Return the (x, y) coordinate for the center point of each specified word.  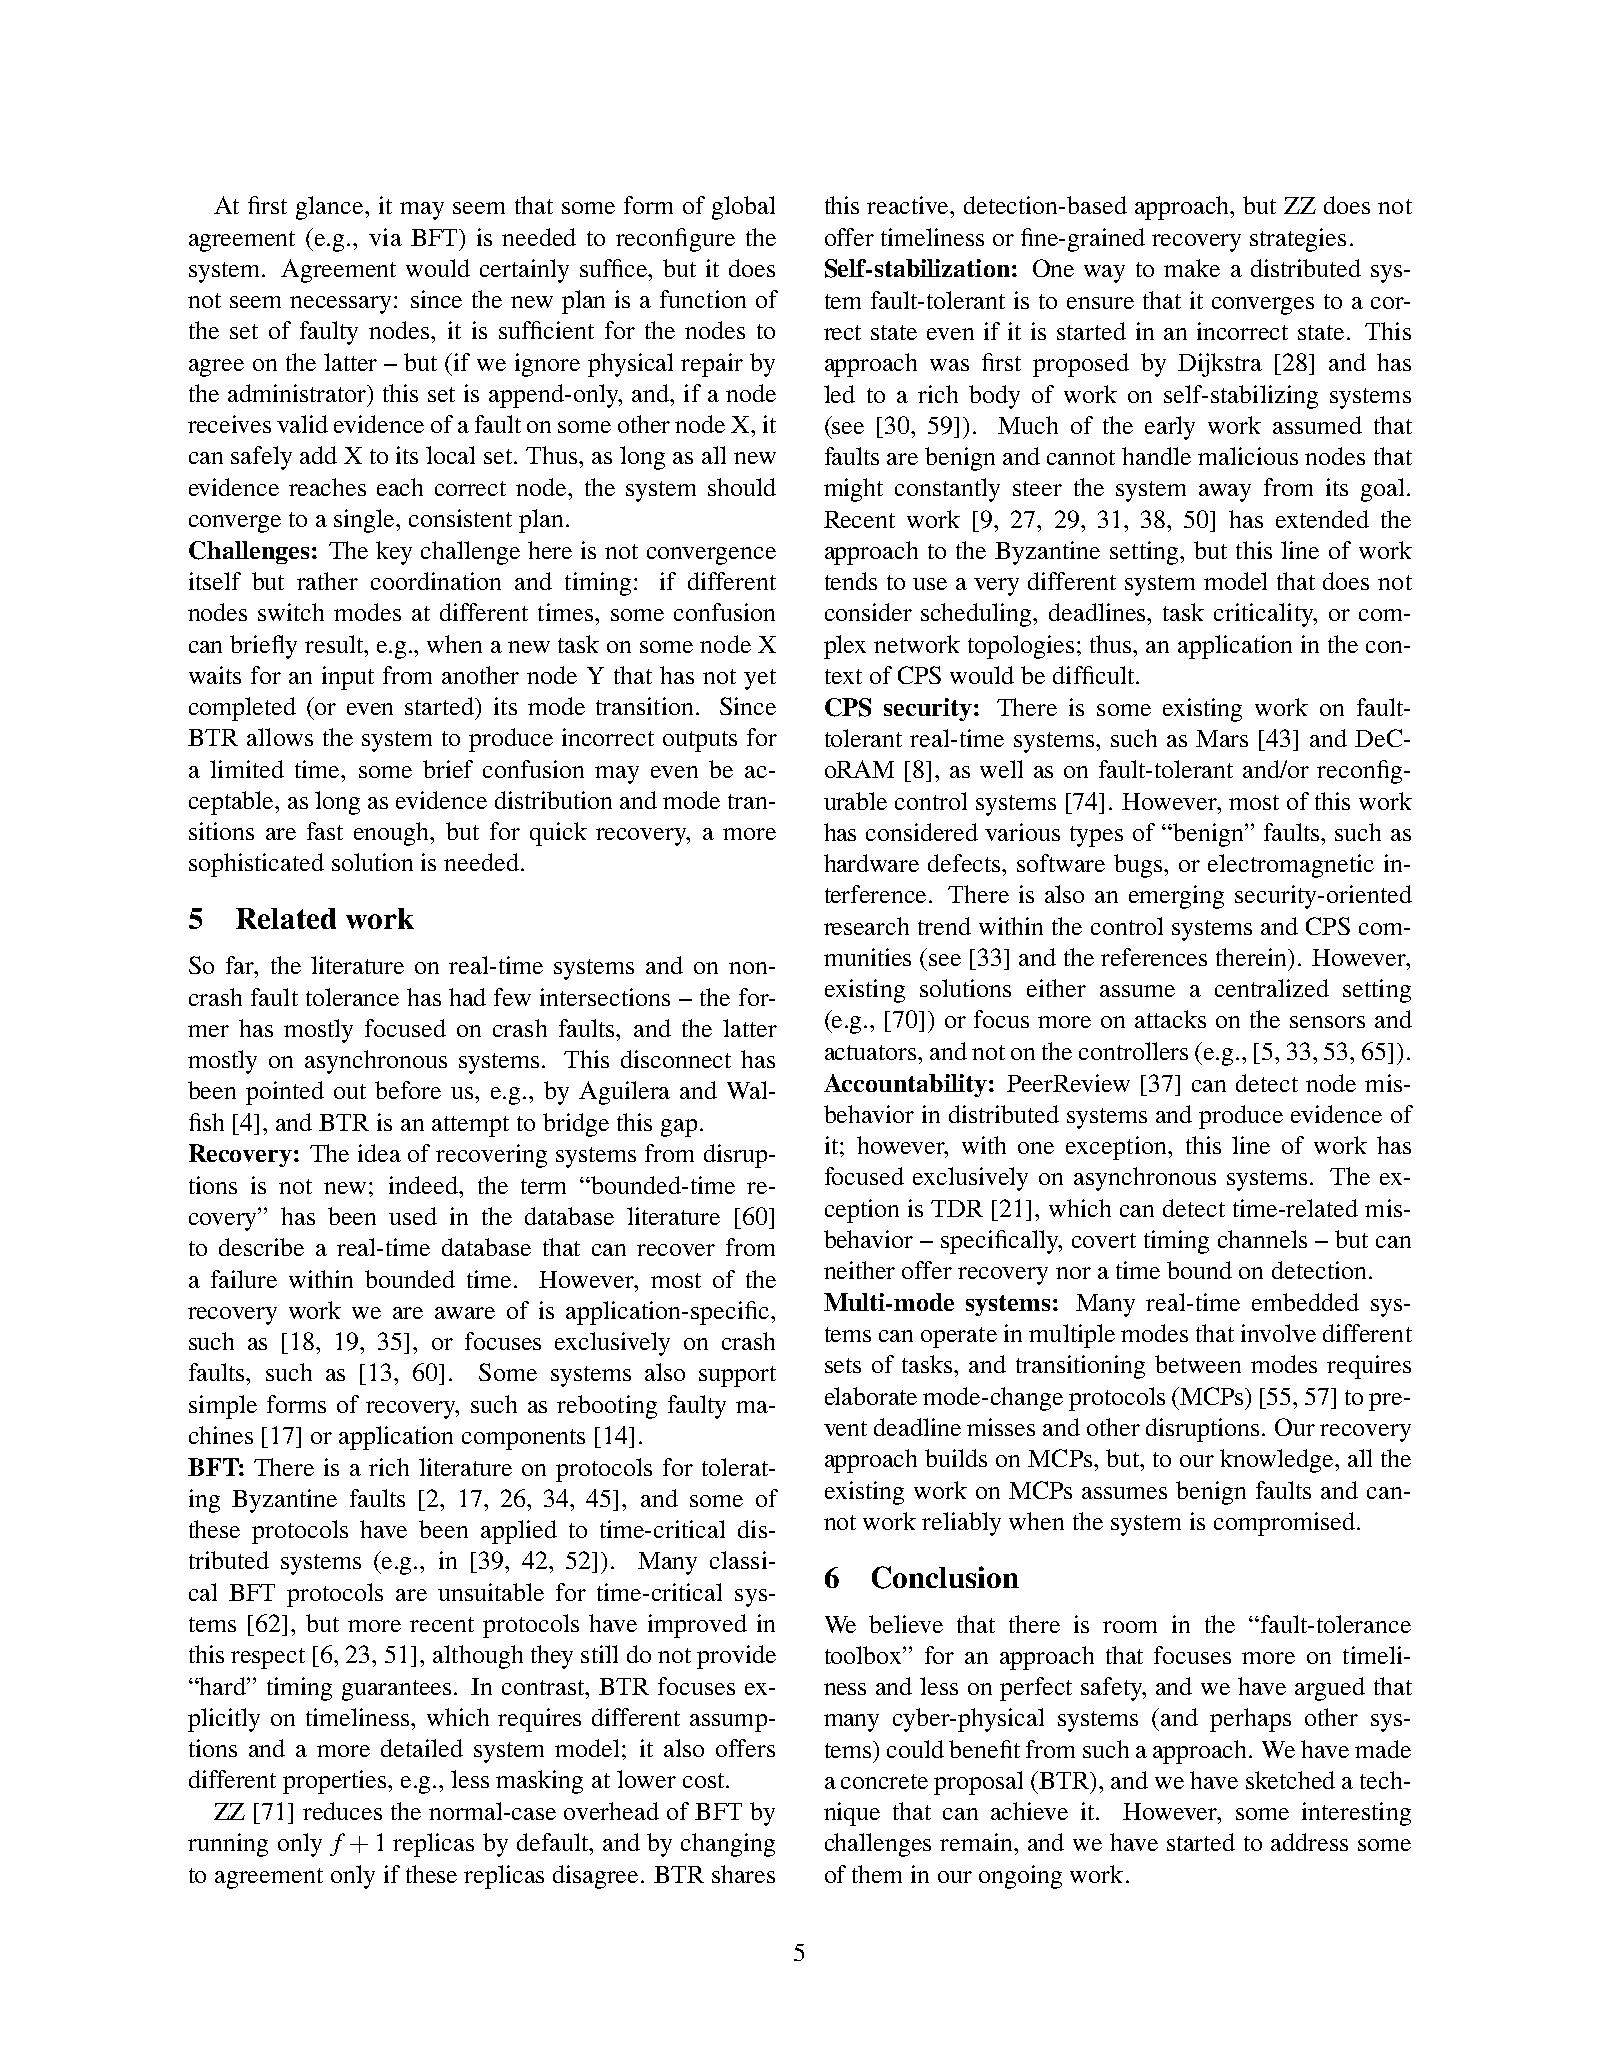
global (743, 208)
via (385, 237)
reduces (342, 1811)
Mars (1222, 738)
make (1192, 268)
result (335, 644)
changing (728, 1845)
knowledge (1278, 1461)
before (408, 1090)
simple (223, 1407)
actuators (872, 1052)
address (1309, 1842)
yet (760, 679)
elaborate (871, 1396)
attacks (1170, 1019)
